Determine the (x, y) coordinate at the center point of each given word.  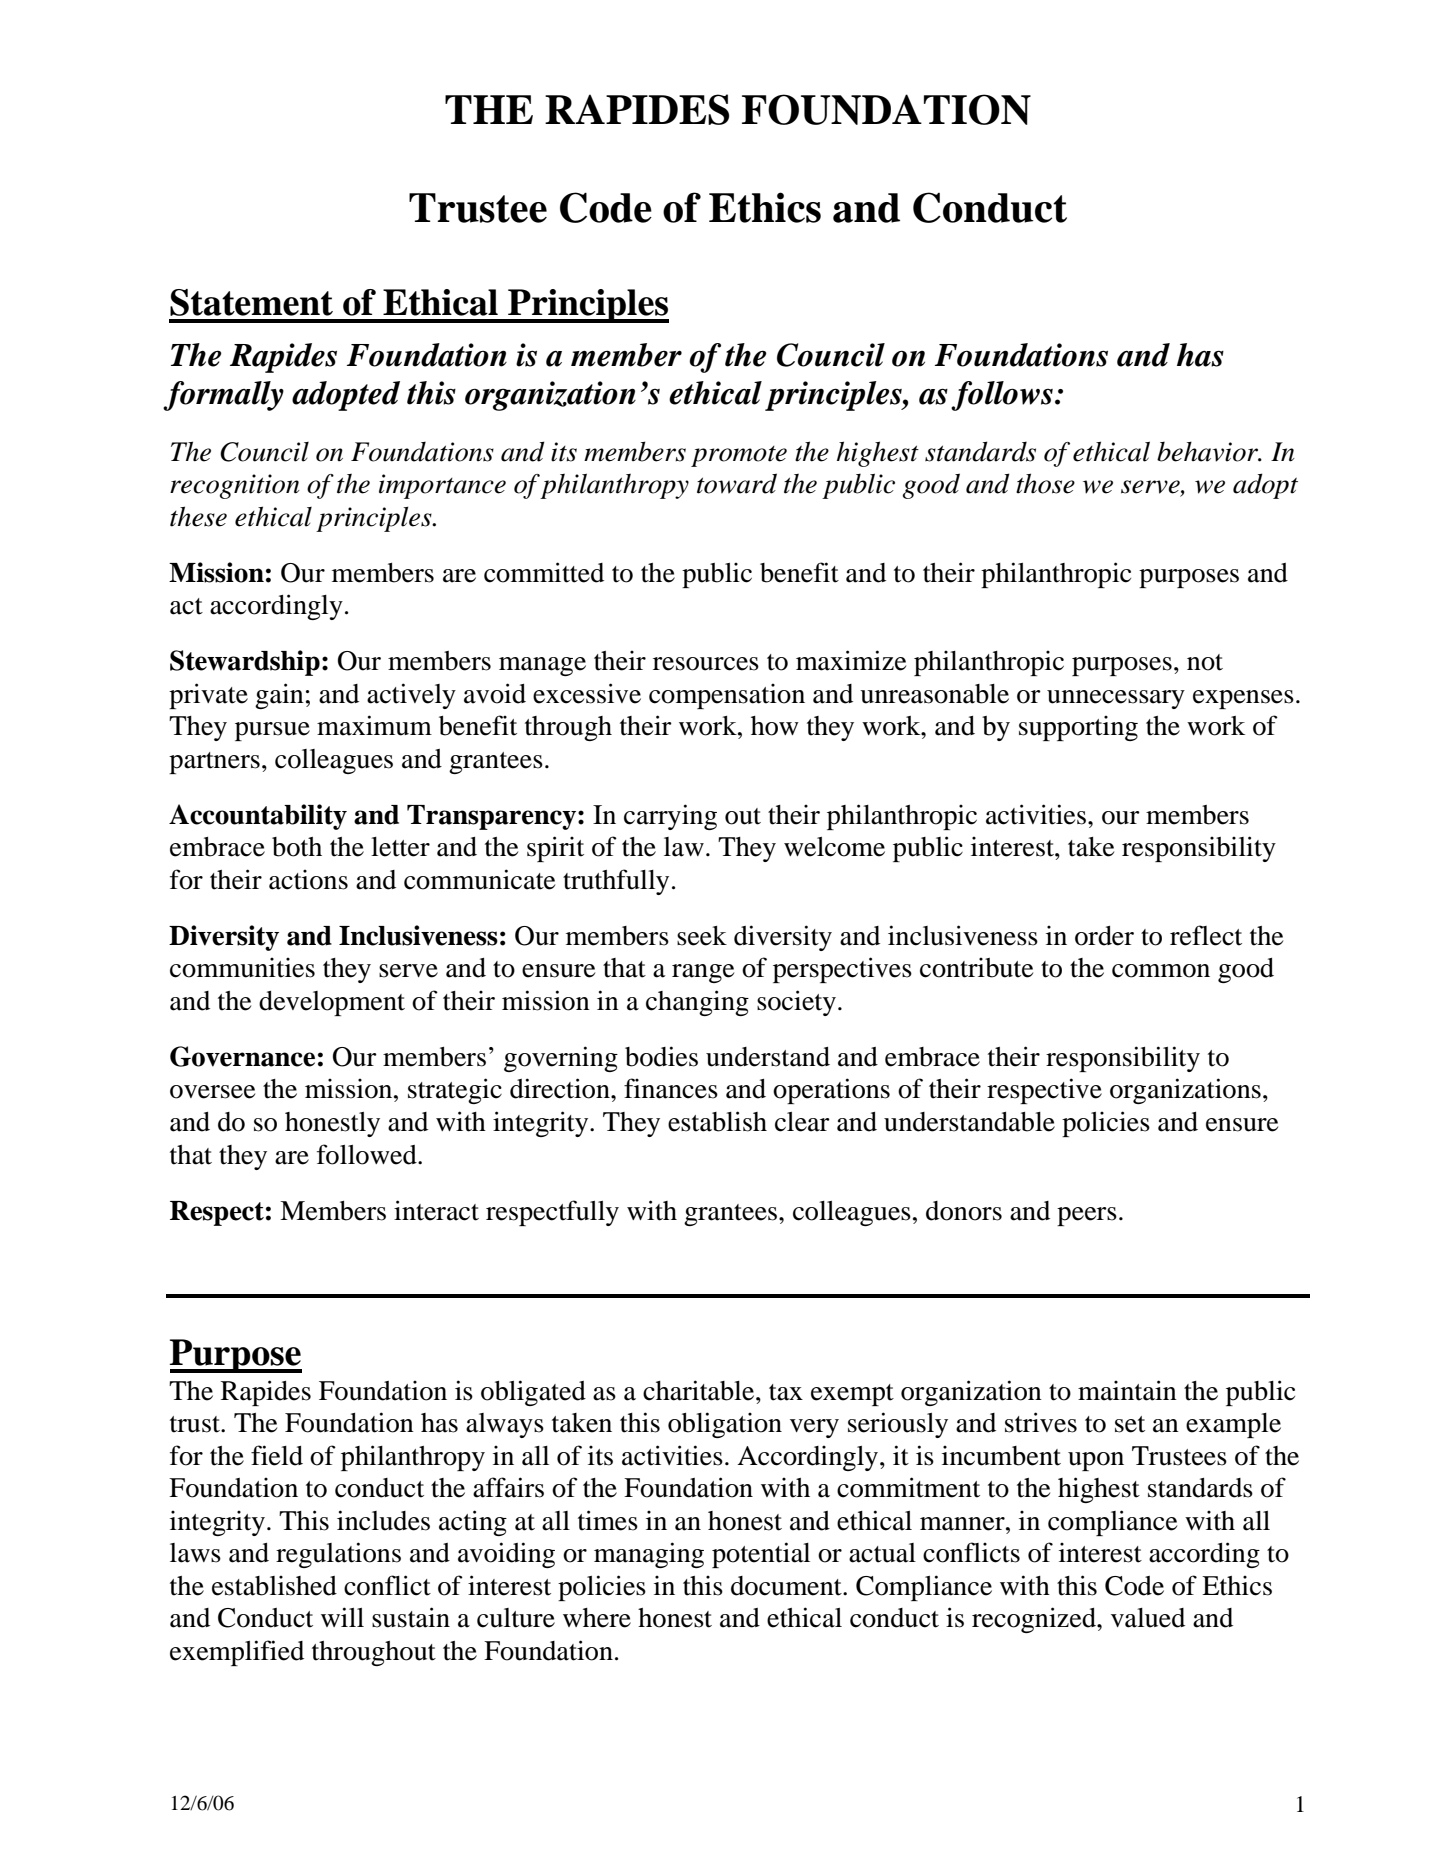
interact (436, 1210)
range (703, 973)
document (787, 1586)
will (342, 1617)
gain (279, 696)
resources (706, 664)
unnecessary (1116, 699)
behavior (1209, 451)
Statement (251, 302)
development (332, 1003)
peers (1087, 1216)
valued (1148, 1618)
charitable (700, 1390)
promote (739, 456)
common (1161, 971)
